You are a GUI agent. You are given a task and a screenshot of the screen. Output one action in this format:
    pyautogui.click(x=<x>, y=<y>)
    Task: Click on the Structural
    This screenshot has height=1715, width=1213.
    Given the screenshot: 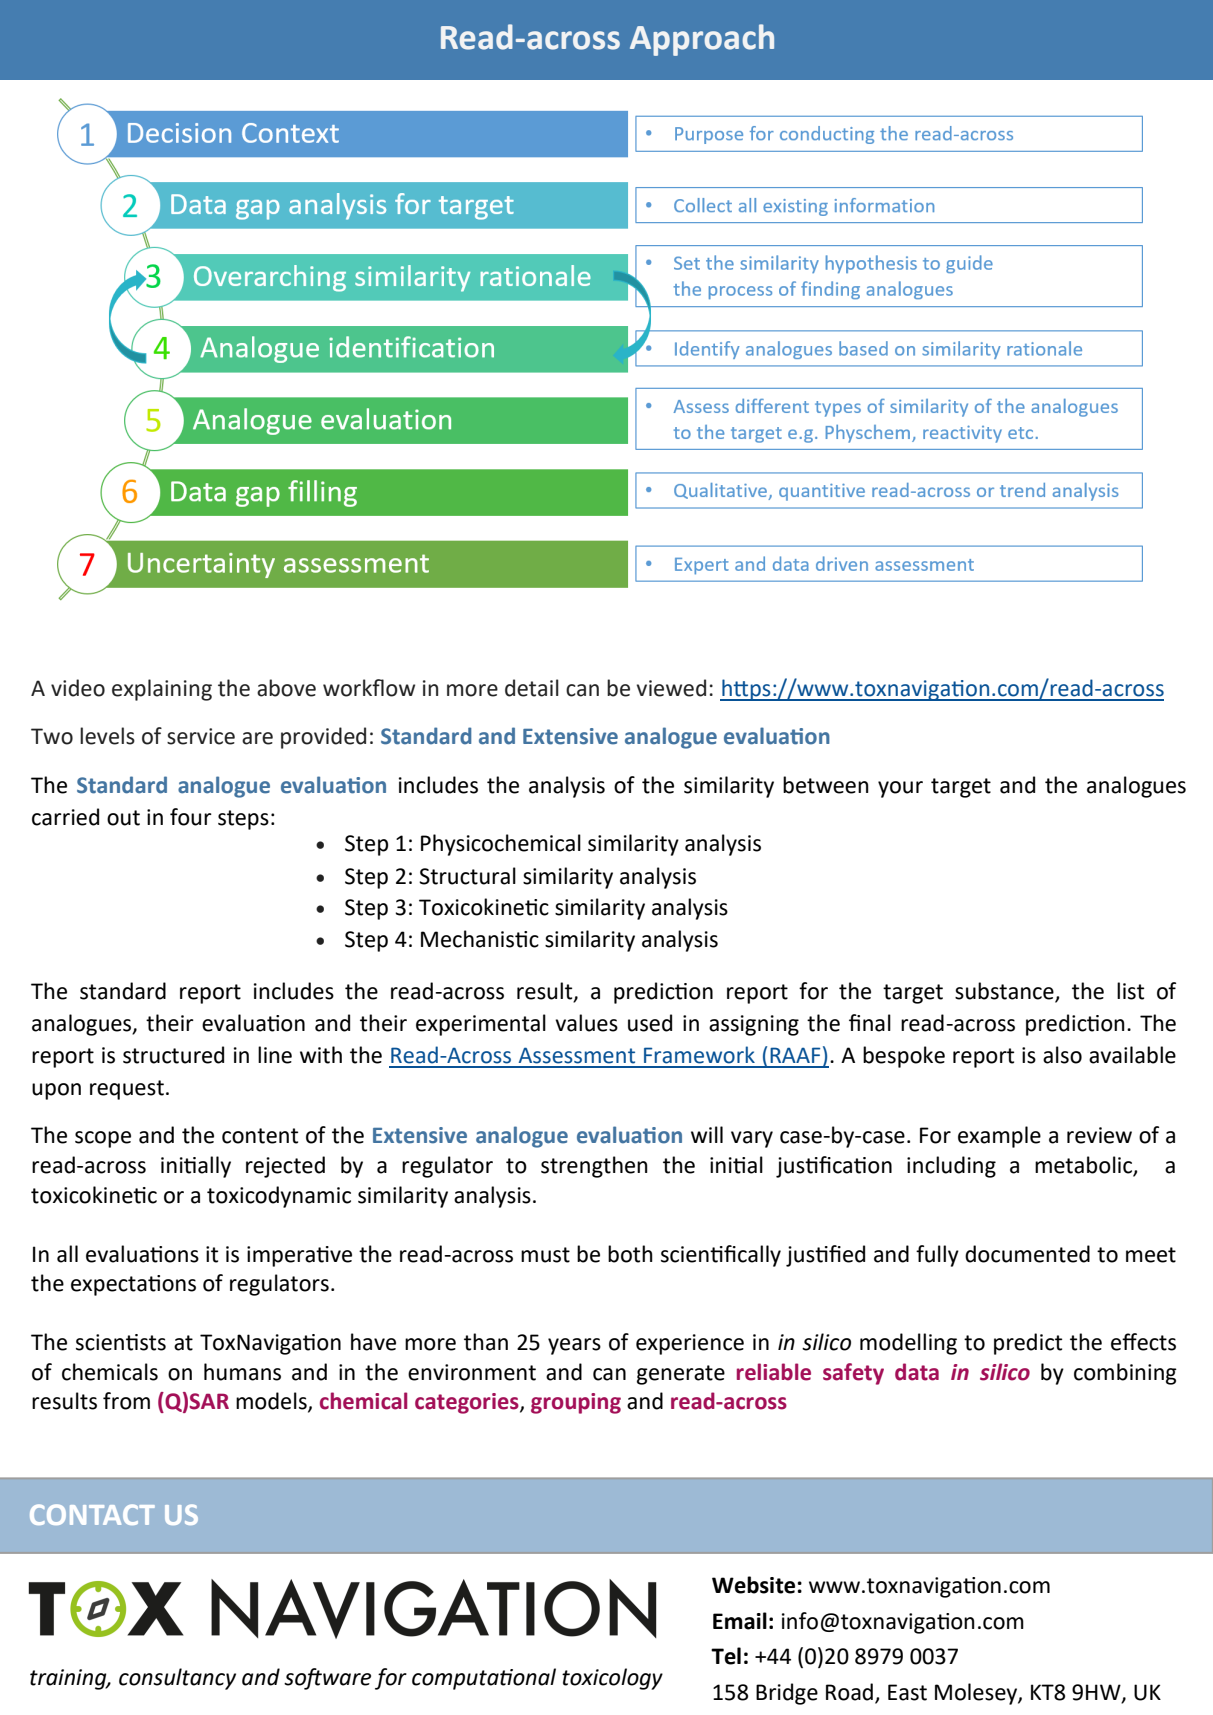 What is the action you would take?
    pyautogui.click(x=467, y=876)
